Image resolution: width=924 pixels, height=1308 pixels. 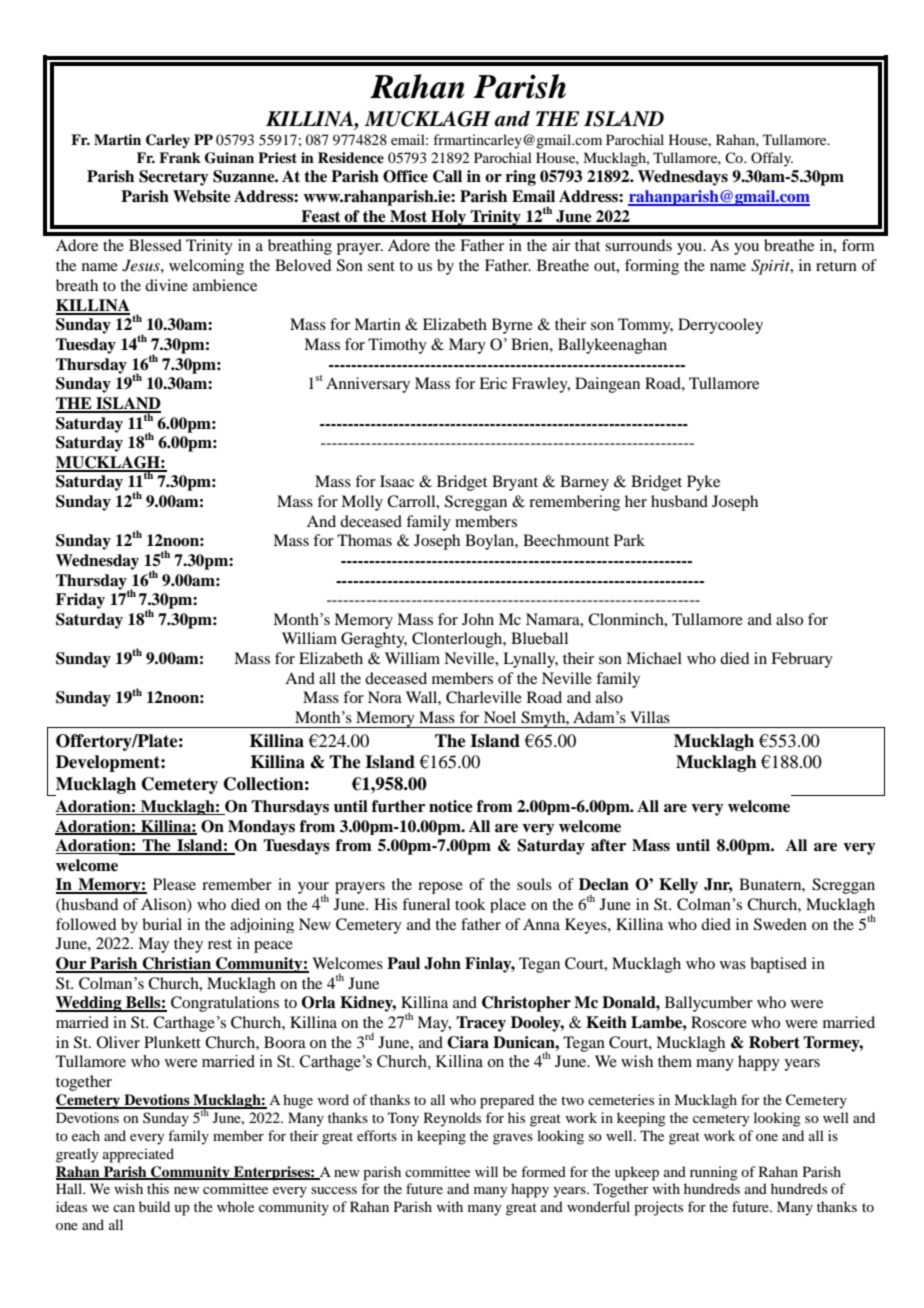 I want to click on Call, so click(x=447, y=176).
